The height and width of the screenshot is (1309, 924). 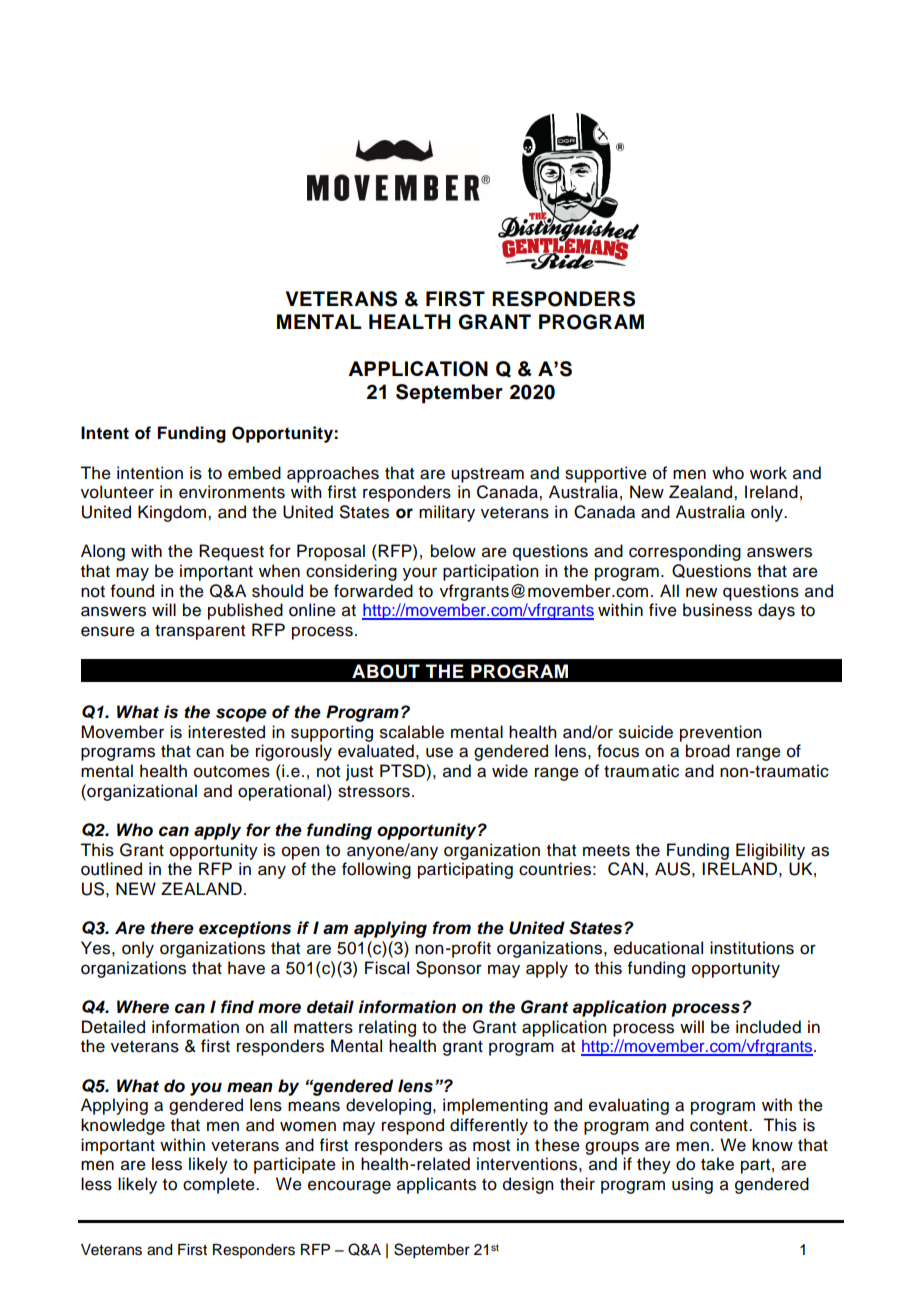 I want to click on work, so click(x=768, y=473).
